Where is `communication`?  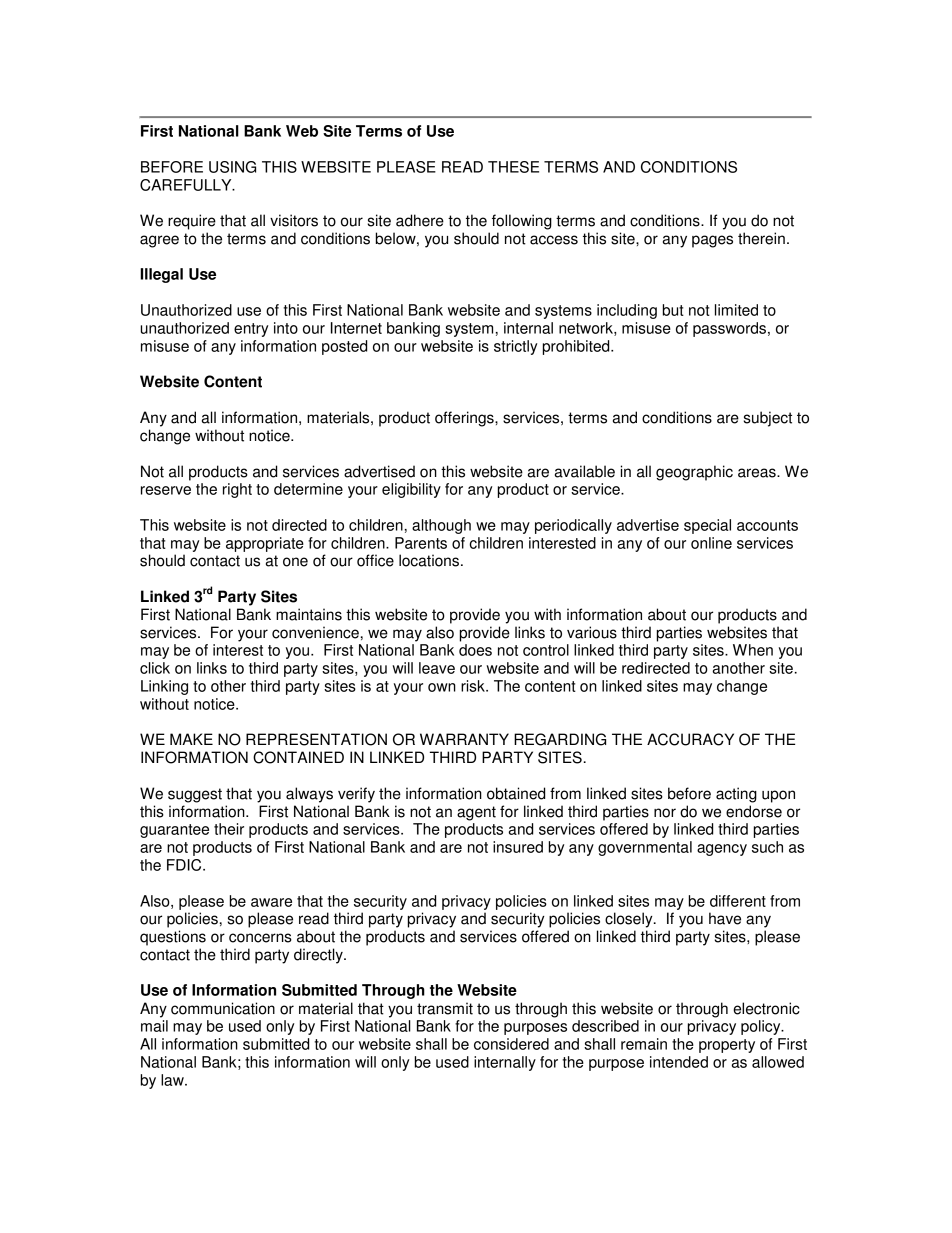 communication is located at coordinates (223, 1008).
